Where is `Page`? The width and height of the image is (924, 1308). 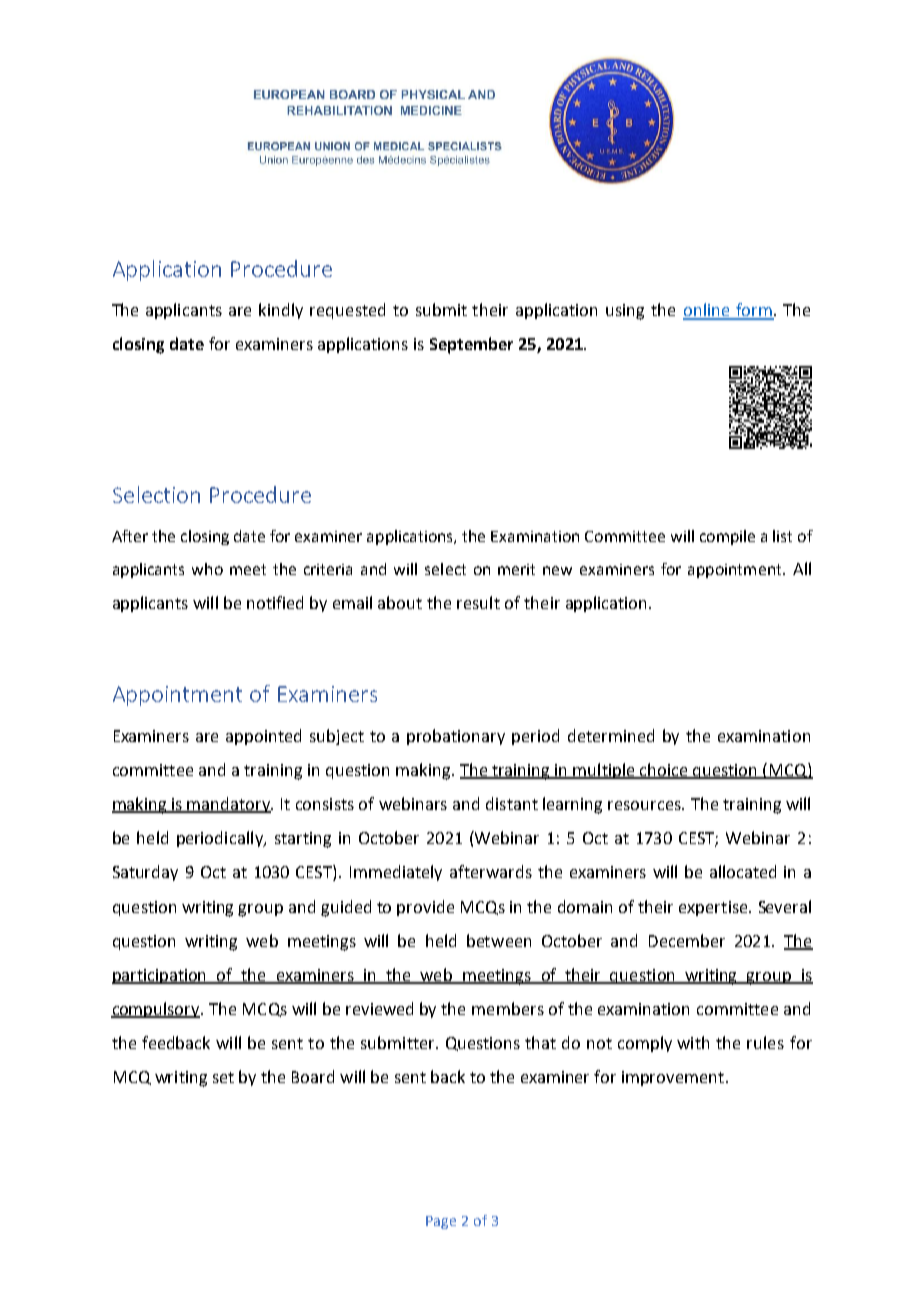
Page is located at coordinates (441, 1222).
